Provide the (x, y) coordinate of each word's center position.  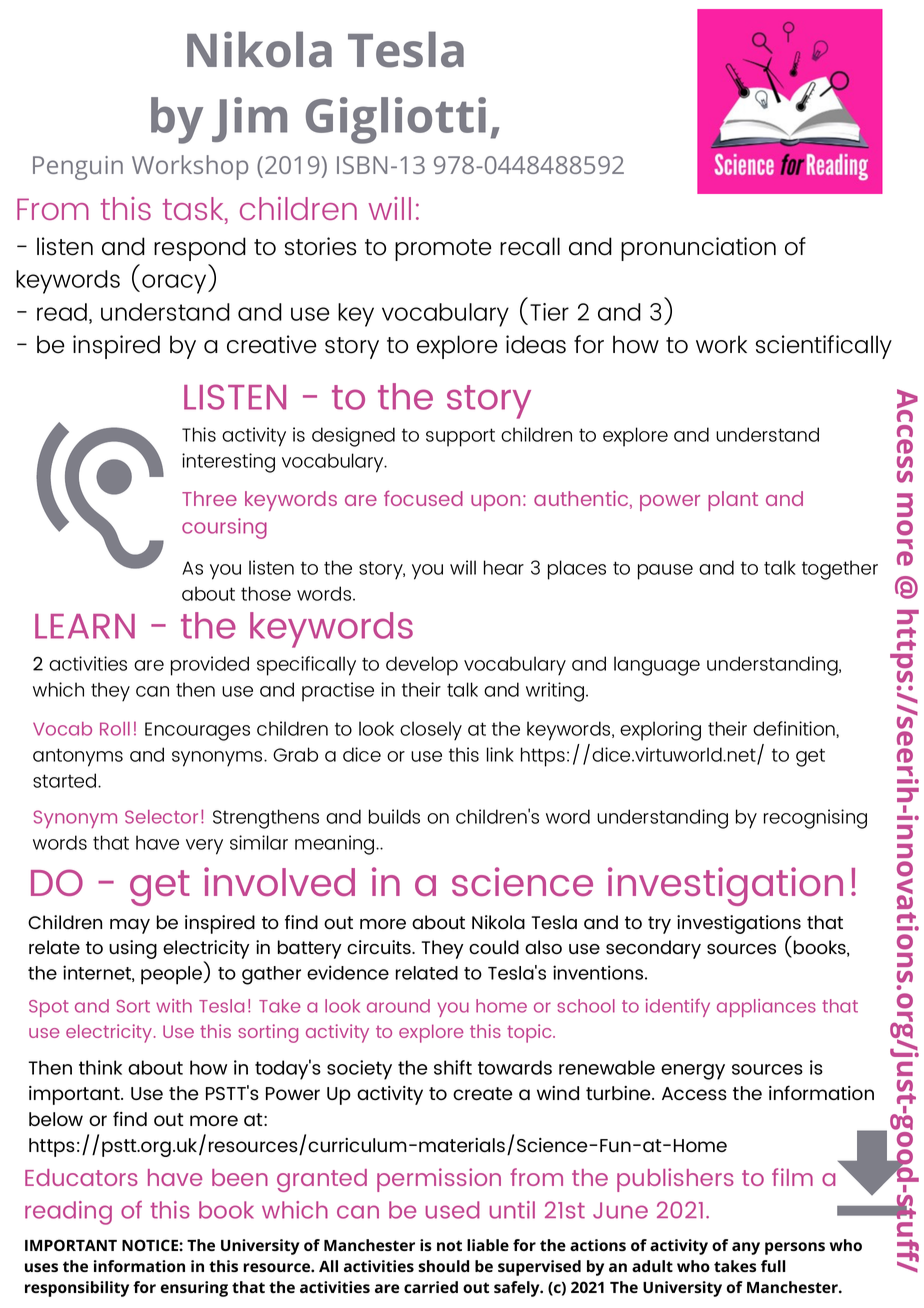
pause (665, 572)
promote (443, 250)
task (194, 209)
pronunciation (698, 249)
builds (394, 816)
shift (453, 1067)
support (460, 437)
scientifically (824, 347)
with (174, 1006)
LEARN (85, 626)
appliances (766, 1008)
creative (271, 344)
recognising (815, 819)
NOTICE (151, 1245)
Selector (161, 817)
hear (504, 567)
